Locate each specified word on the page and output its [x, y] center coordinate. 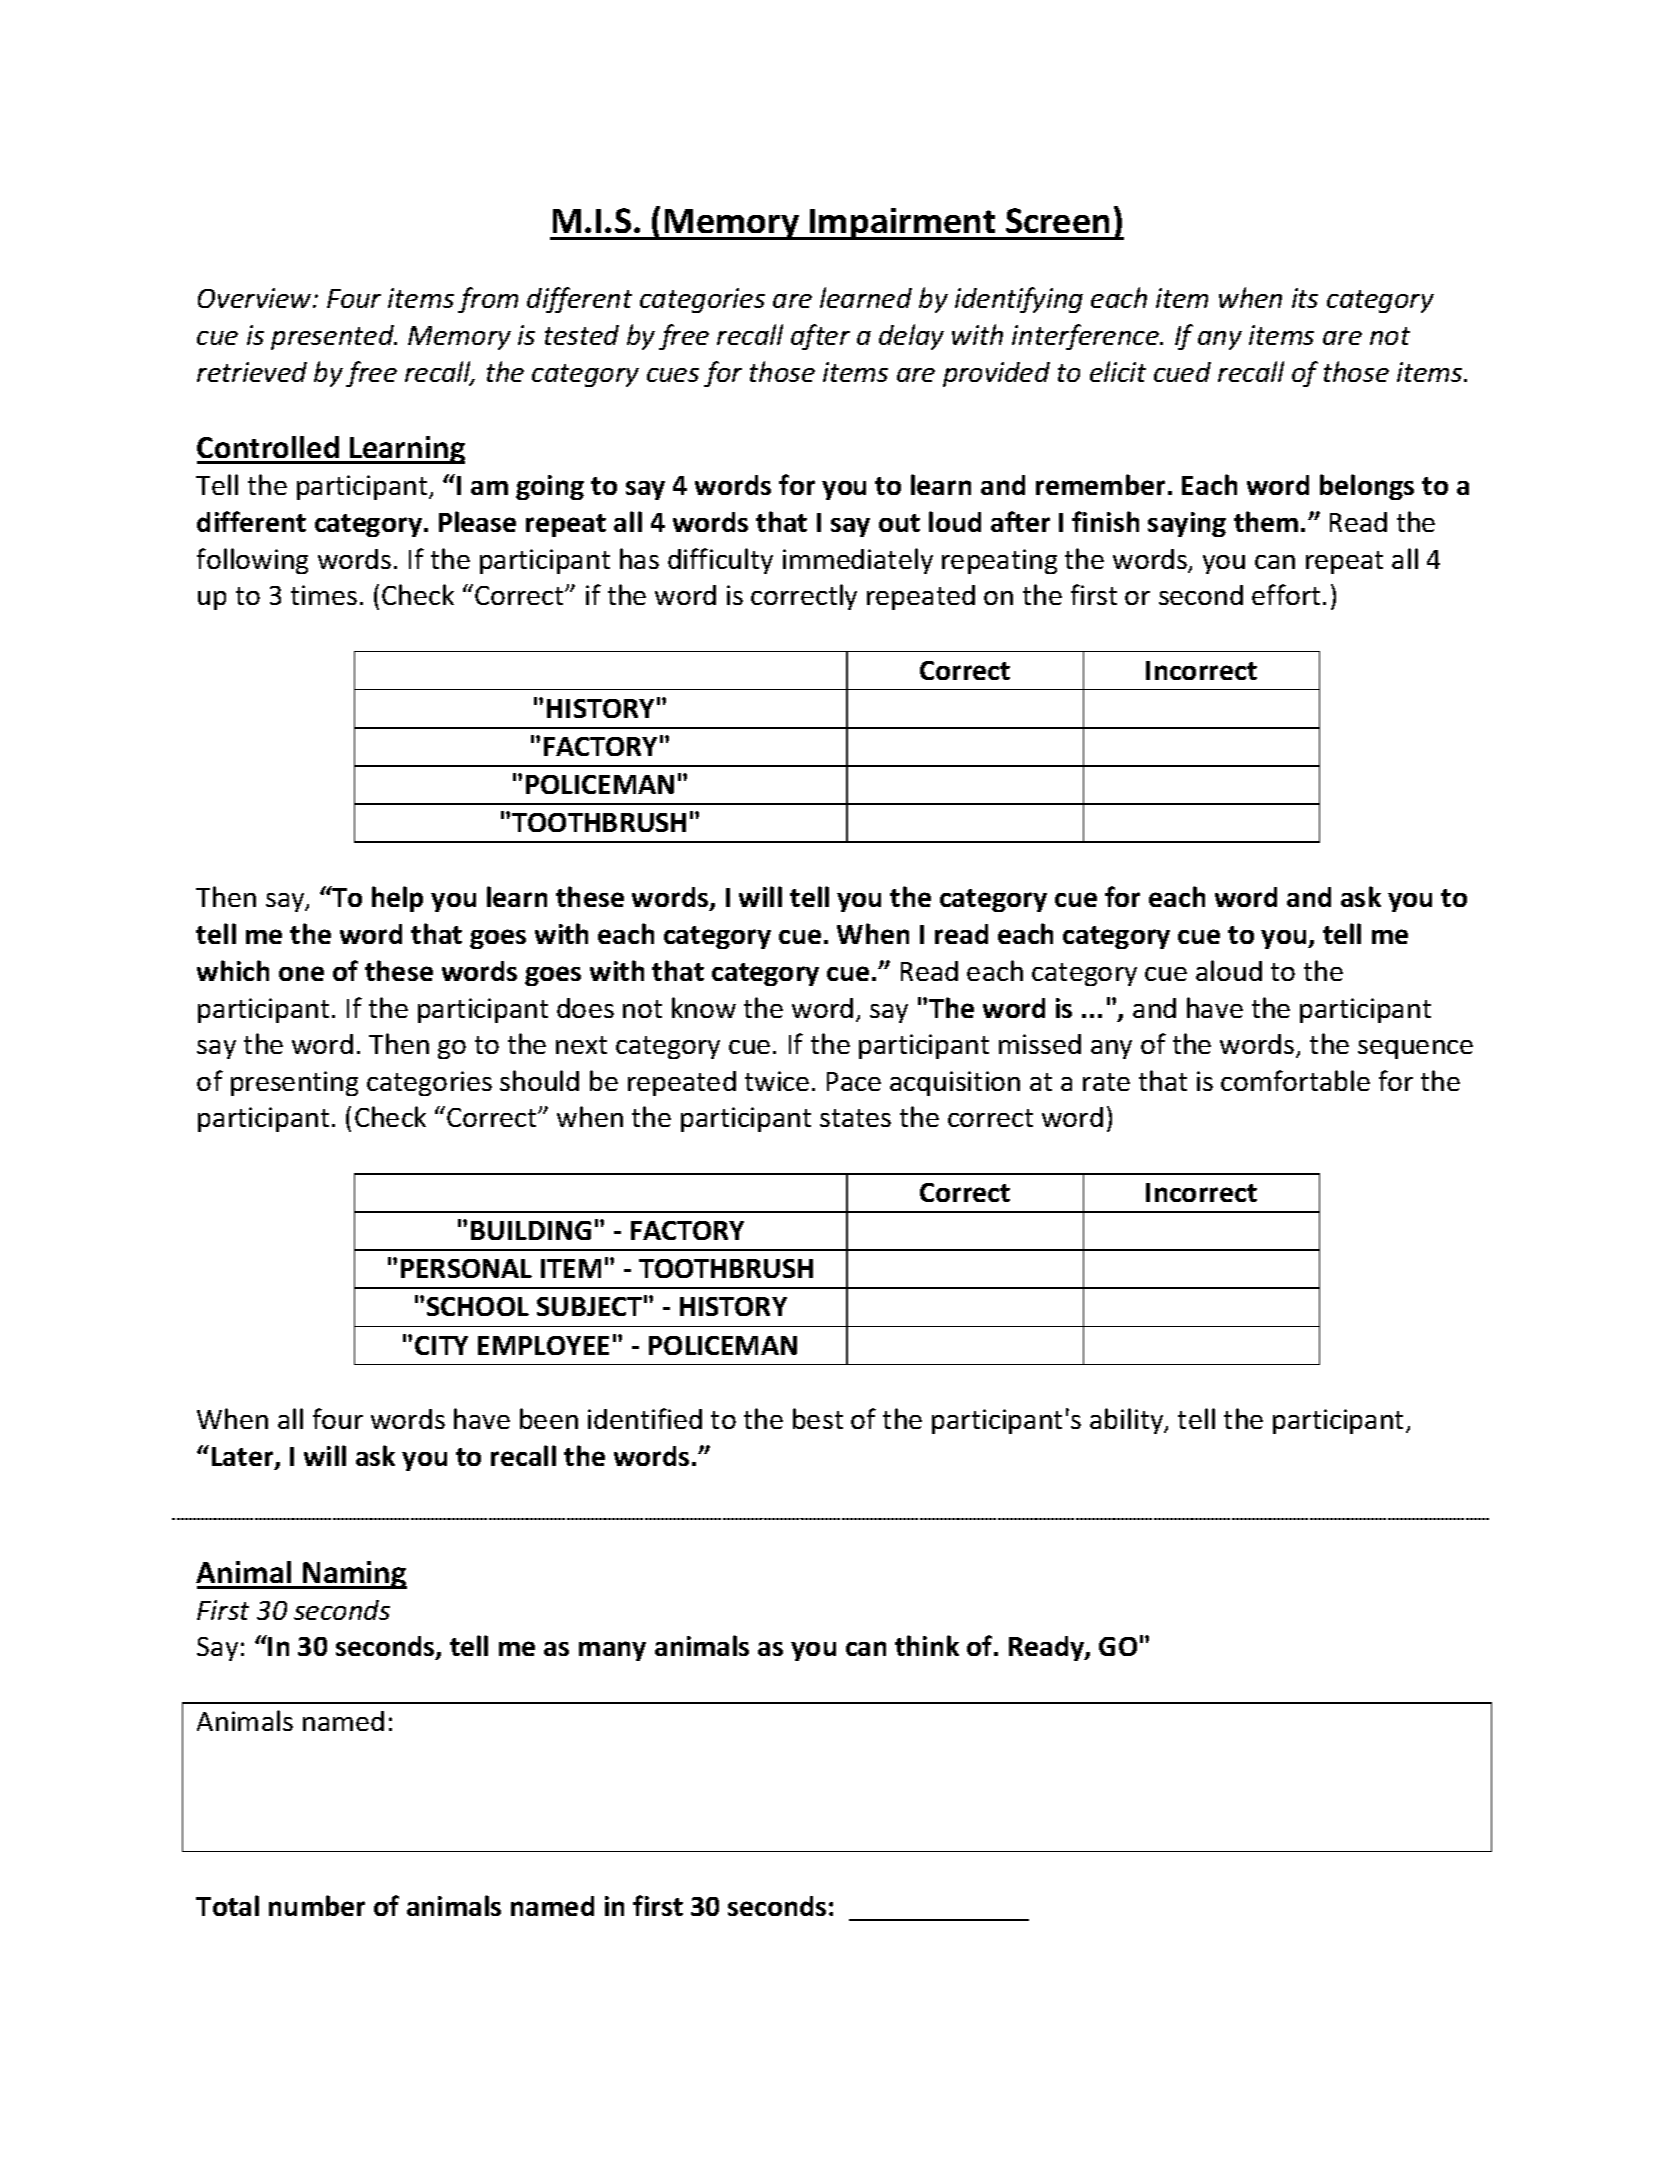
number [317, 1905]
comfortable [1295, 1080]
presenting [294, 1083]
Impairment [903, 224]
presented [334, 337]
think [927, 1645]
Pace [854, 1081]
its [1305, 298]
